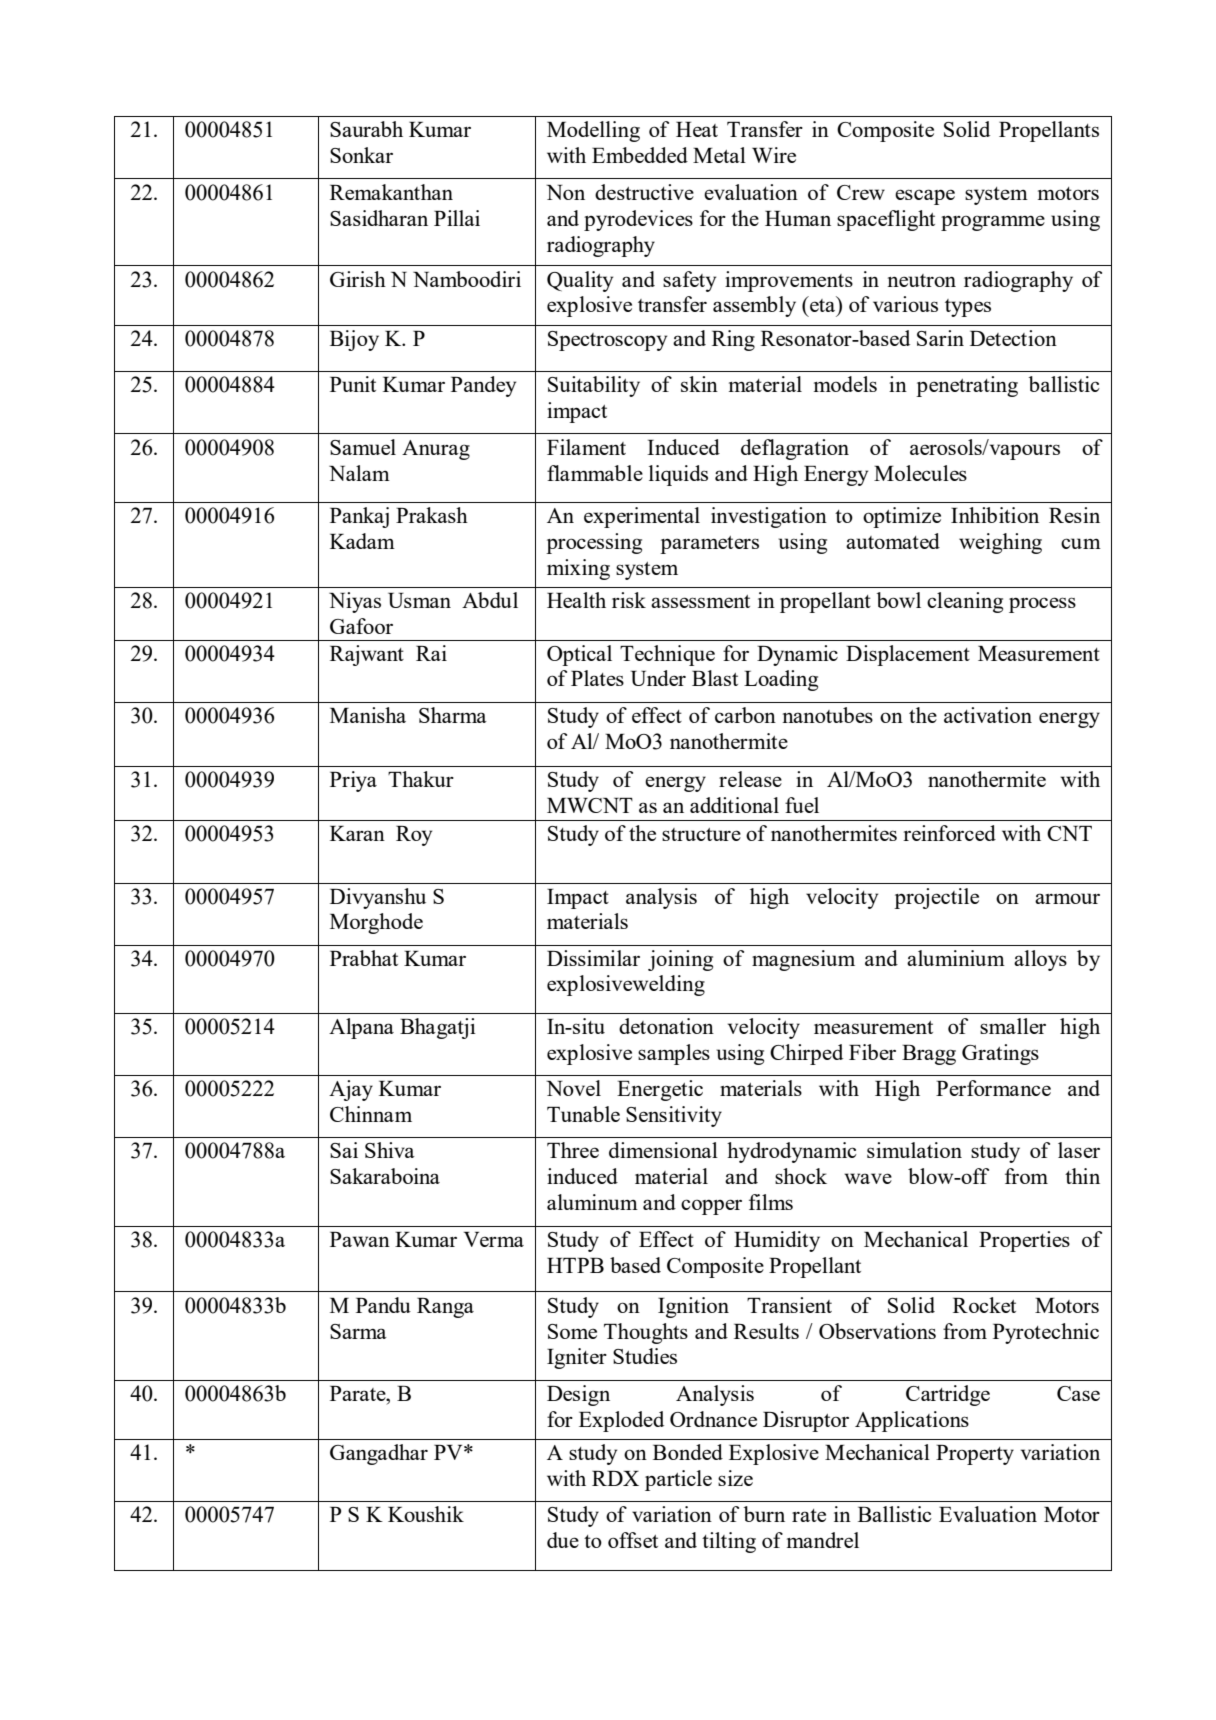 Image resolution: width=1216 pixels, height=1720 pixels. Describe the element at coordinates (949, 833) in the screenshot. I see `reinforced` at that location.
